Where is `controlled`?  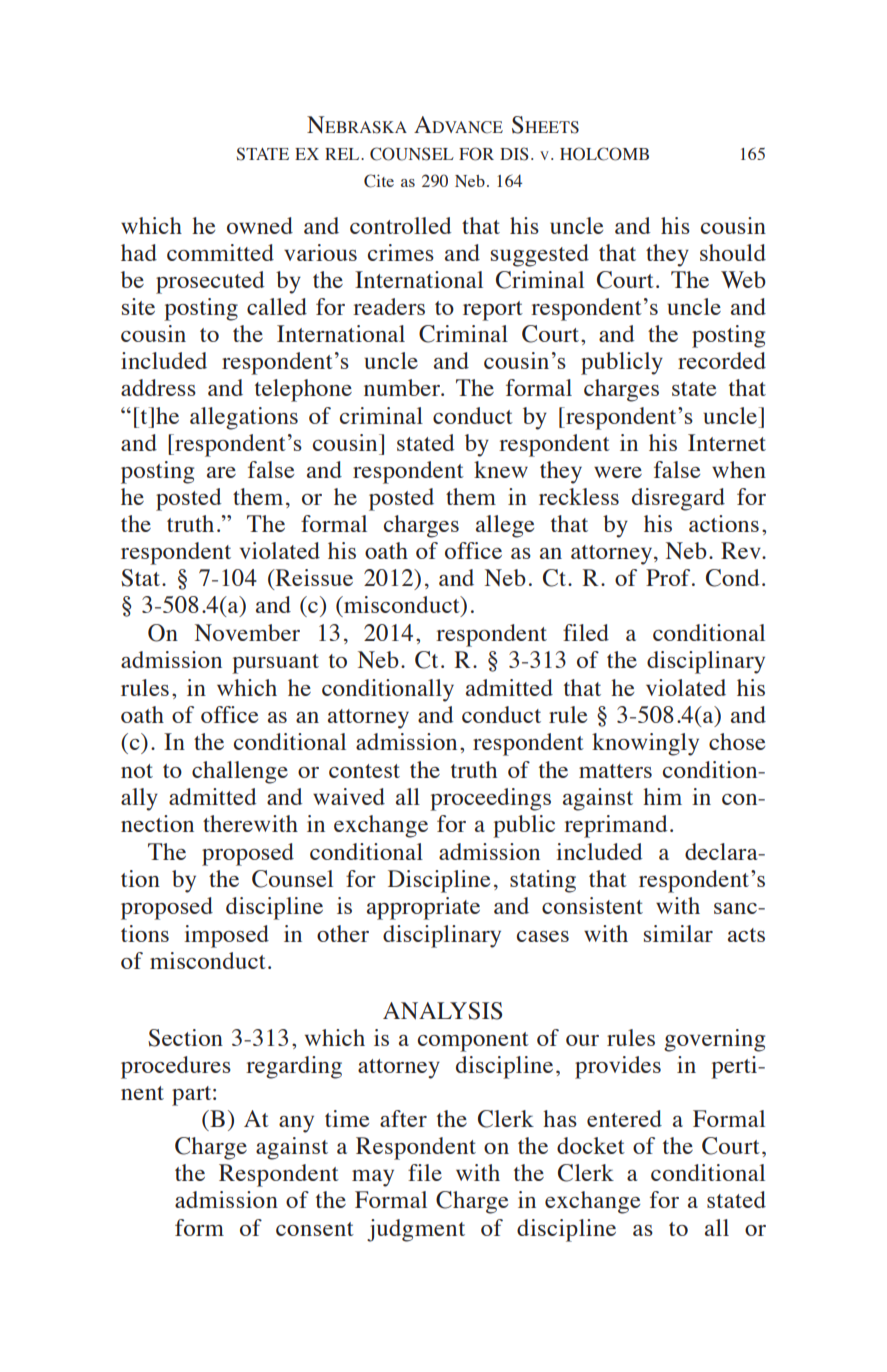 controlled is located at coordinates (401, 225).
